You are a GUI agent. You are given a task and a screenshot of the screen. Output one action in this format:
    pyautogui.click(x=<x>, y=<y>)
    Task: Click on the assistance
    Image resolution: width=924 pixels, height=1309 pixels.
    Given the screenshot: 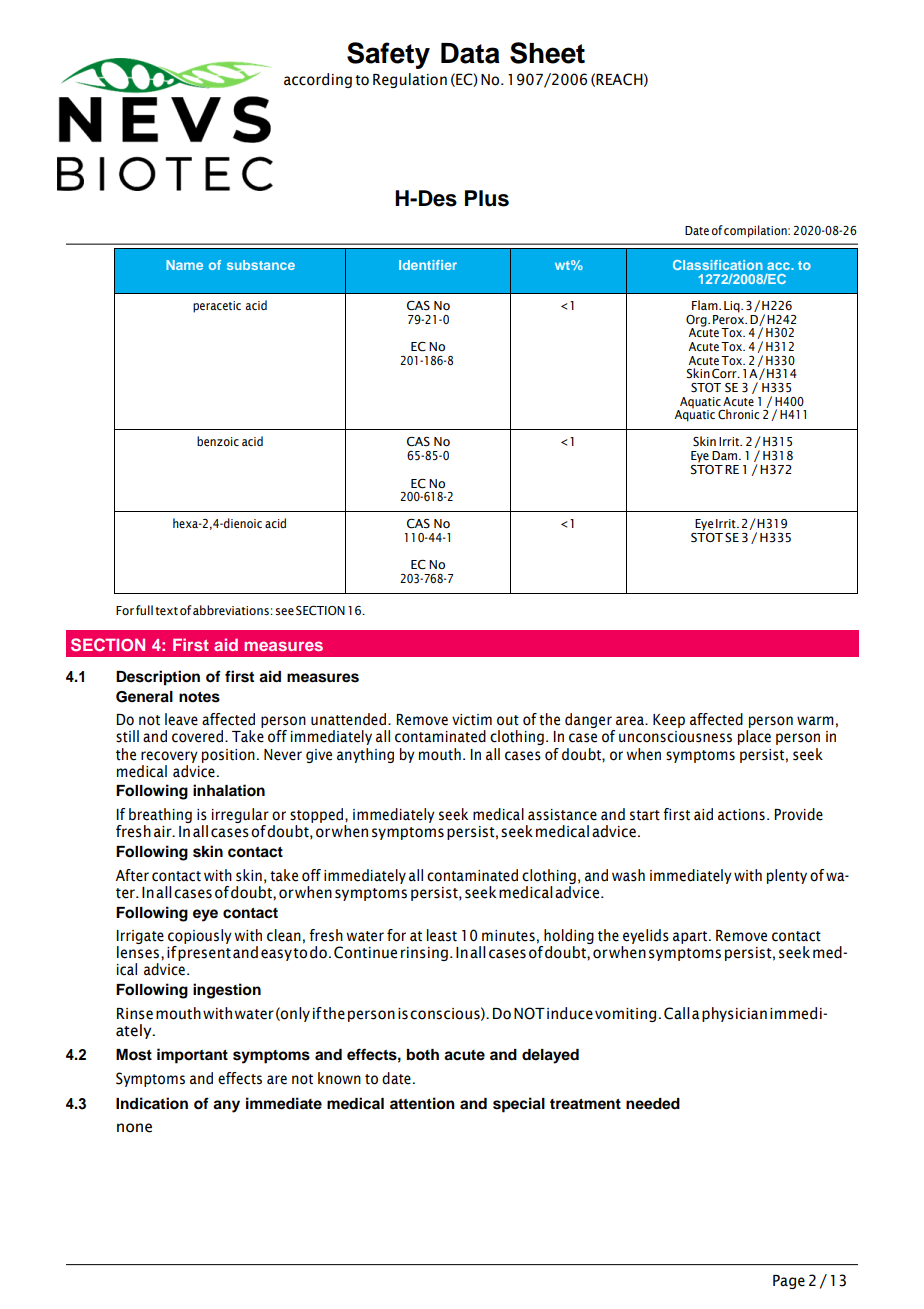 What is the action you would take?
    pyautogui.click(x=562, y=815)
